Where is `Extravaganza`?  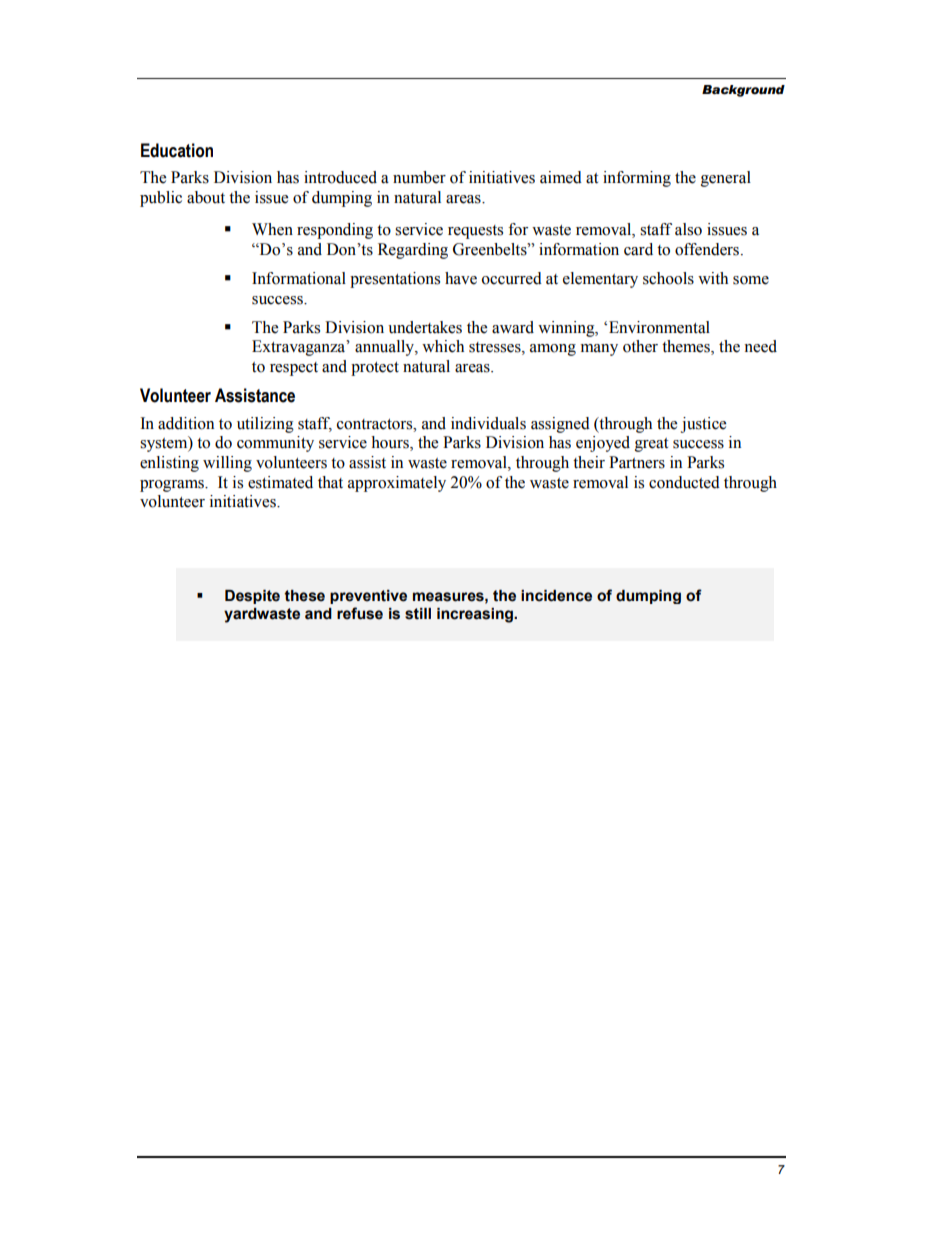 Extravaganza is located at coordinates (300, 348).
